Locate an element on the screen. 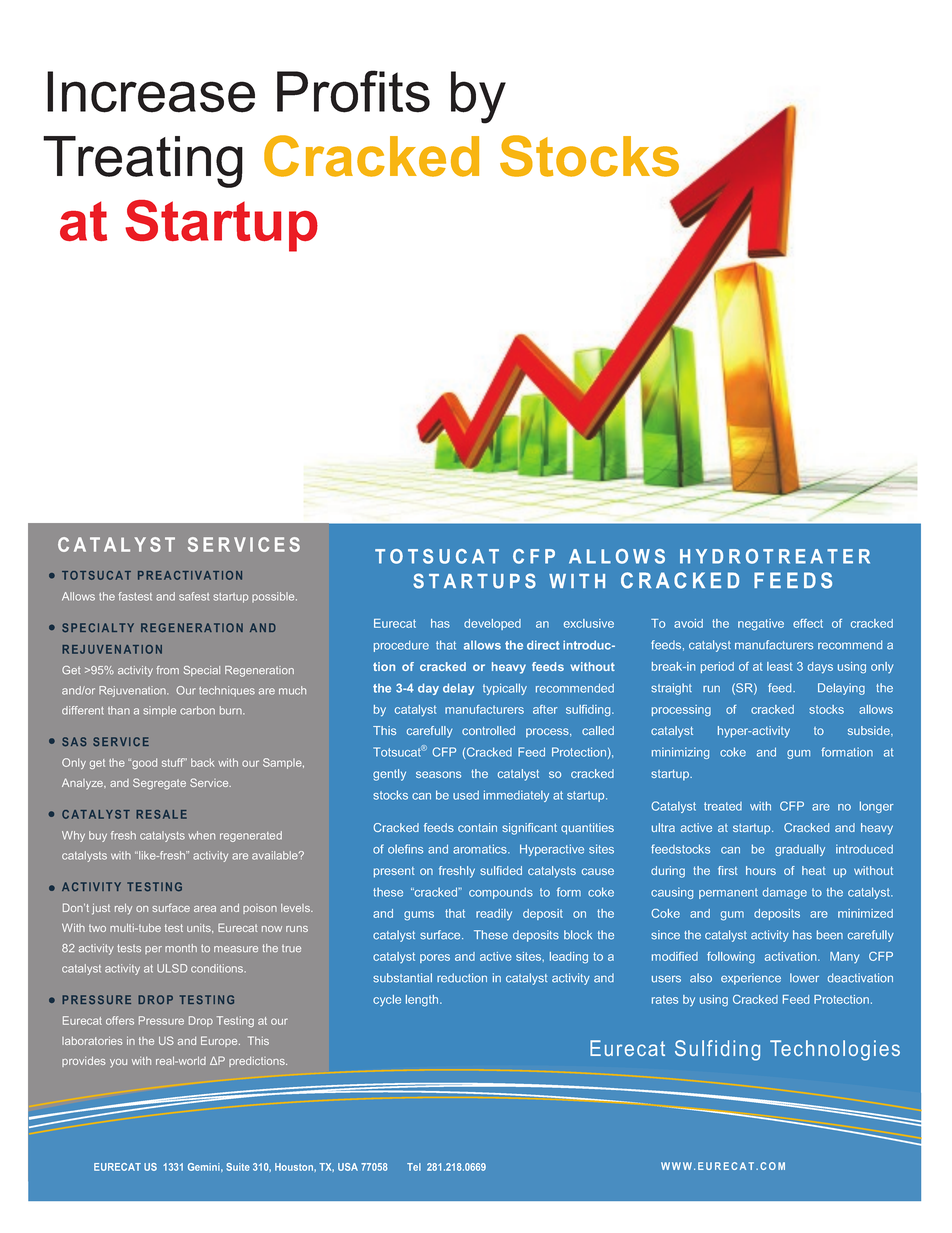 This screenshot has width=952, height=1233. Increase is located at coordinates (151, 92).
